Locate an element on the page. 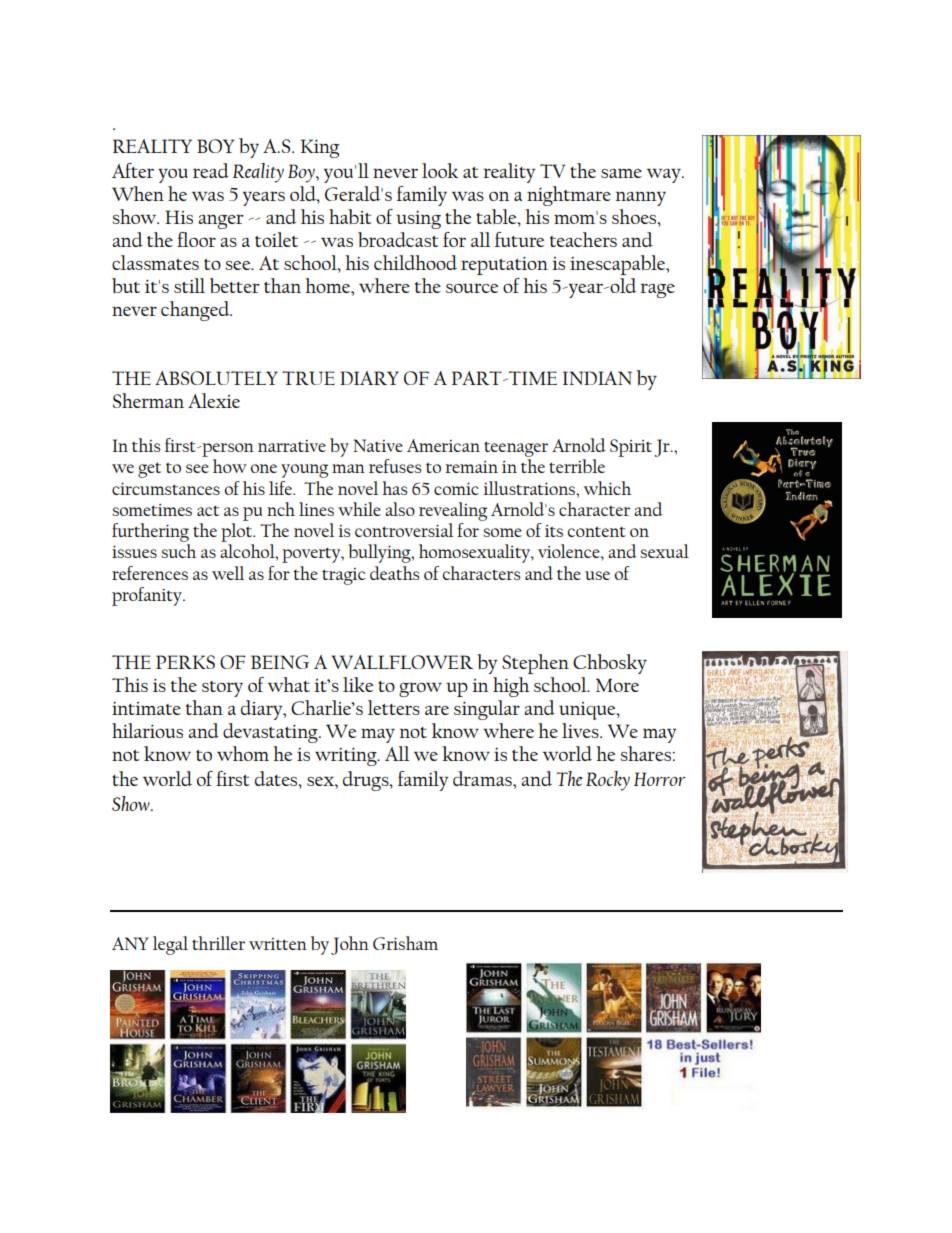 This page has width=952, height=1233. read is located at coordinates (211, 170).
